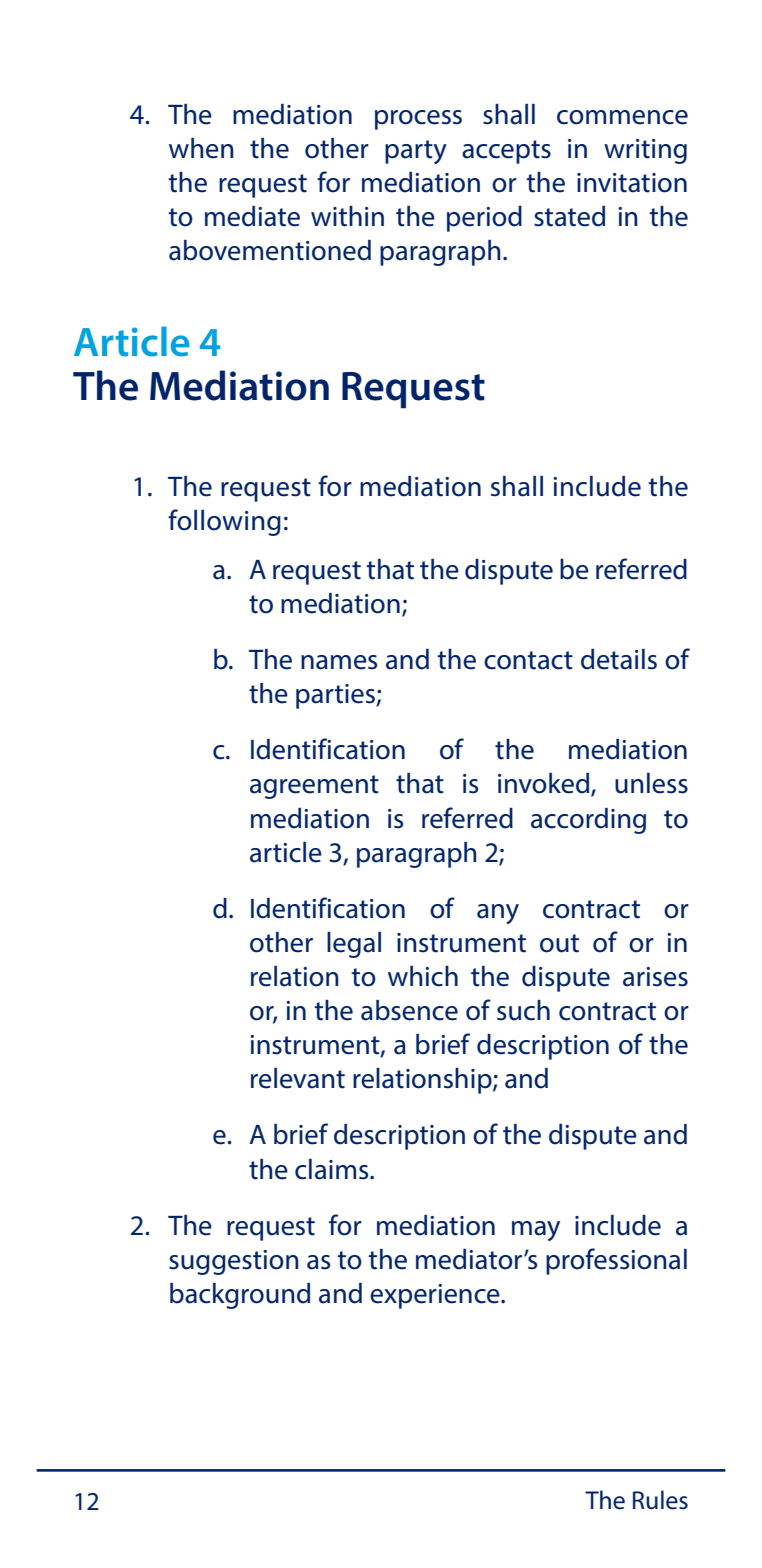 The height and width of the screenshot is (1568, 762). What do you see at coordinates (416, 152) in the screenshot?
I see `party` at bounding box center [416, 152].
